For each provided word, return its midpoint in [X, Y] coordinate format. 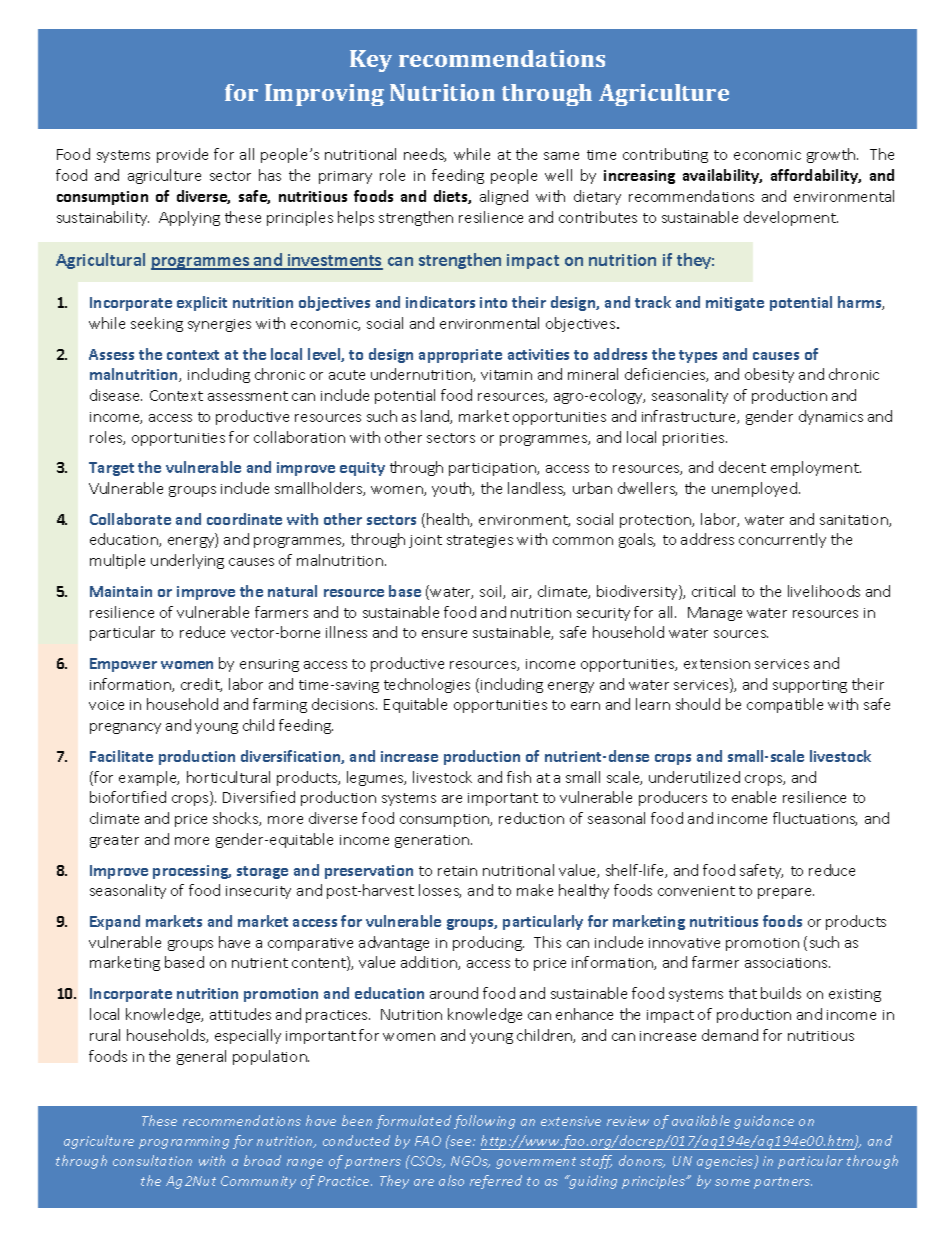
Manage [715, 614]
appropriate [460, 356]
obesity [769, 375]
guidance [764, 1122]
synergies [219, 325]
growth [832, 155]
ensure [444, 634]
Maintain [121, 591]
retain [457, 871]
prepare [786, 893]
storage [262, 872]
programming [184, 1142]
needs [425, 155]
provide [182, 155]
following [484, 1122]
